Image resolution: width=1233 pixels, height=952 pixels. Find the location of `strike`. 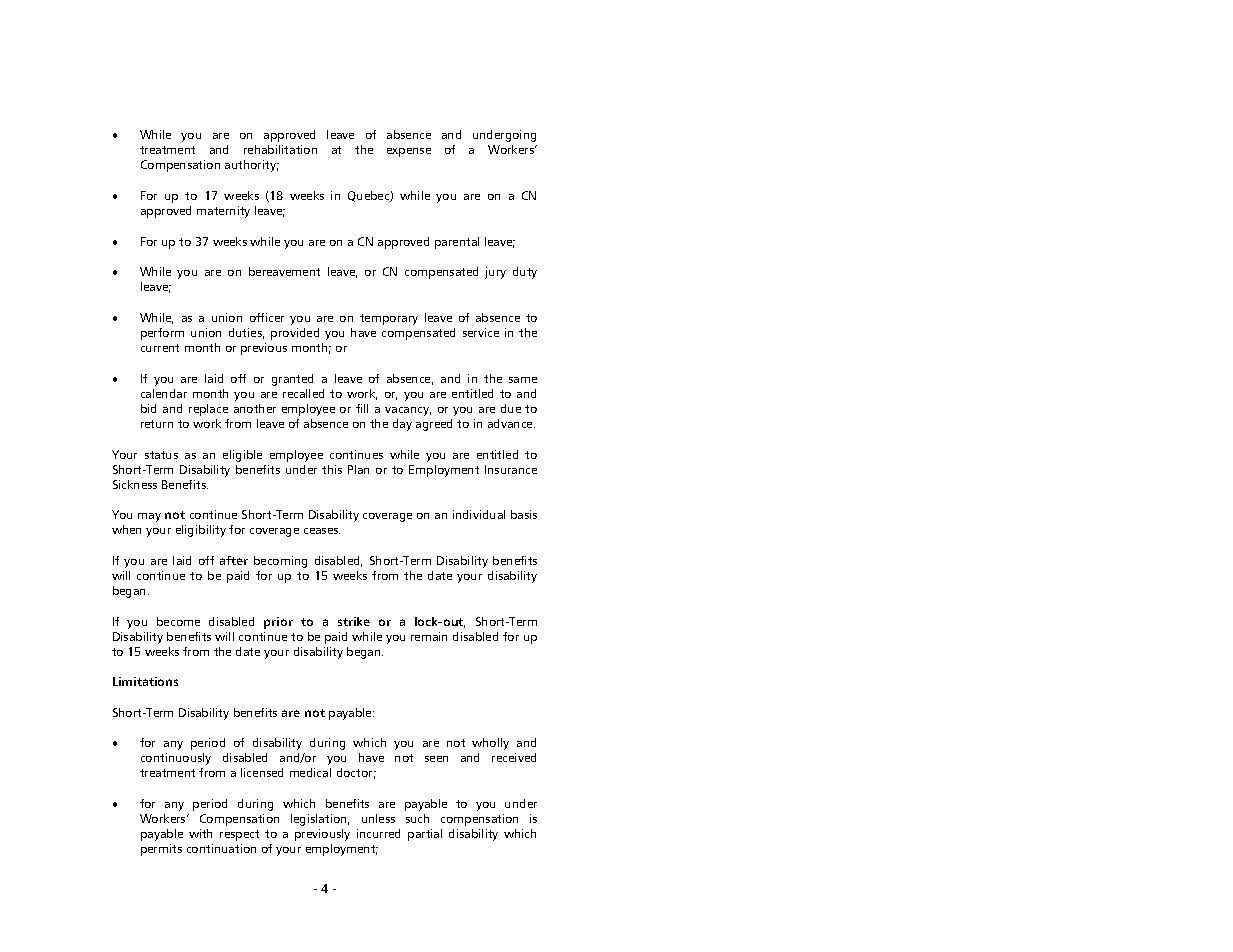

strike is located at coordinates (354, 621).
